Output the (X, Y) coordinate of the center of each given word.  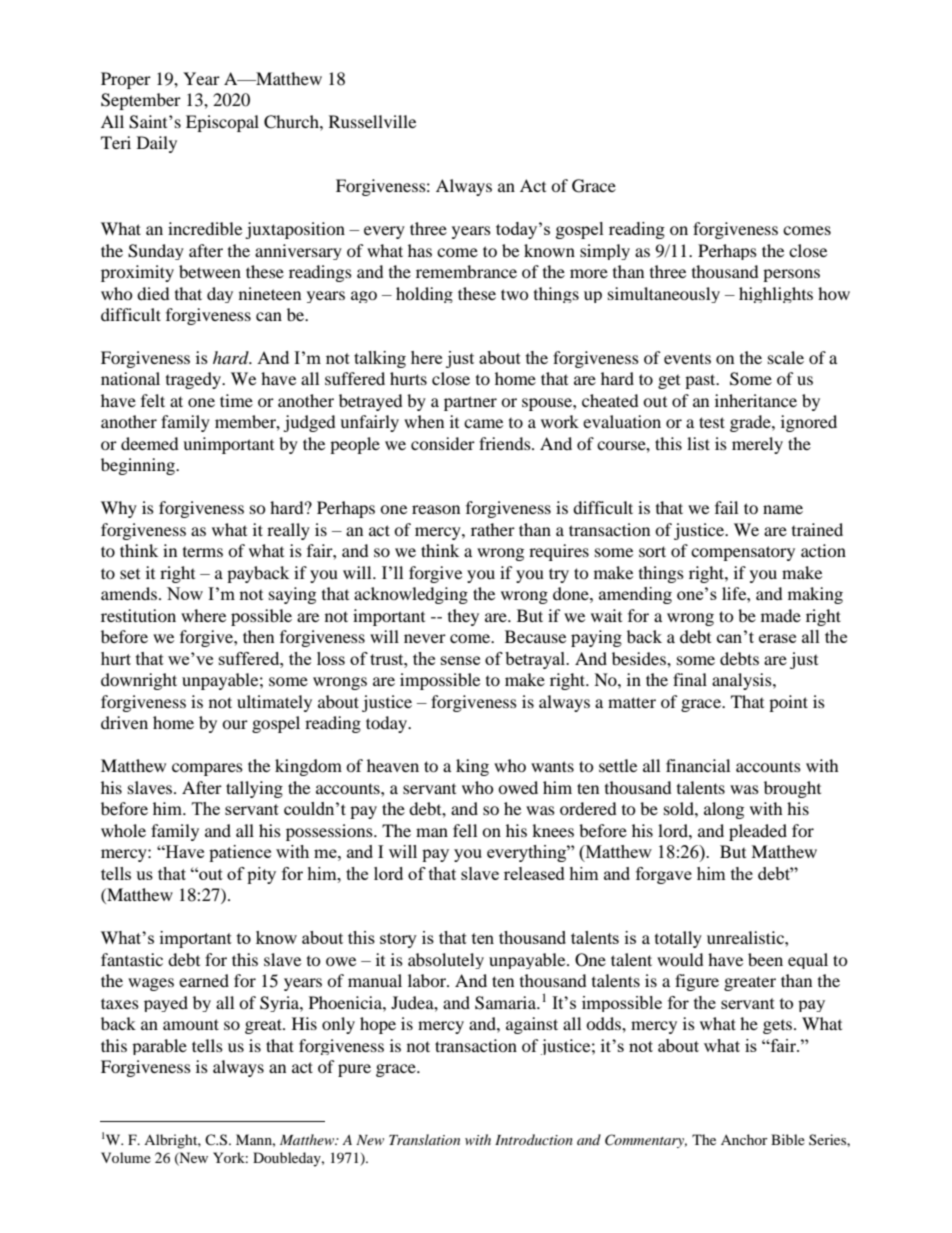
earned (204, 980)
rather (493, 529)
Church (292, 122)
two (515, 294)
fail (726, 507)
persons (791, 275)
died (153, 293)
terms (203, 552)
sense (460, 660)
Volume (126, 1157)
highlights (776, 295)
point (788, 703)
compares (207, 769)
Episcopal (222, 123)
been (765, 959)
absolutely (446, 961)
